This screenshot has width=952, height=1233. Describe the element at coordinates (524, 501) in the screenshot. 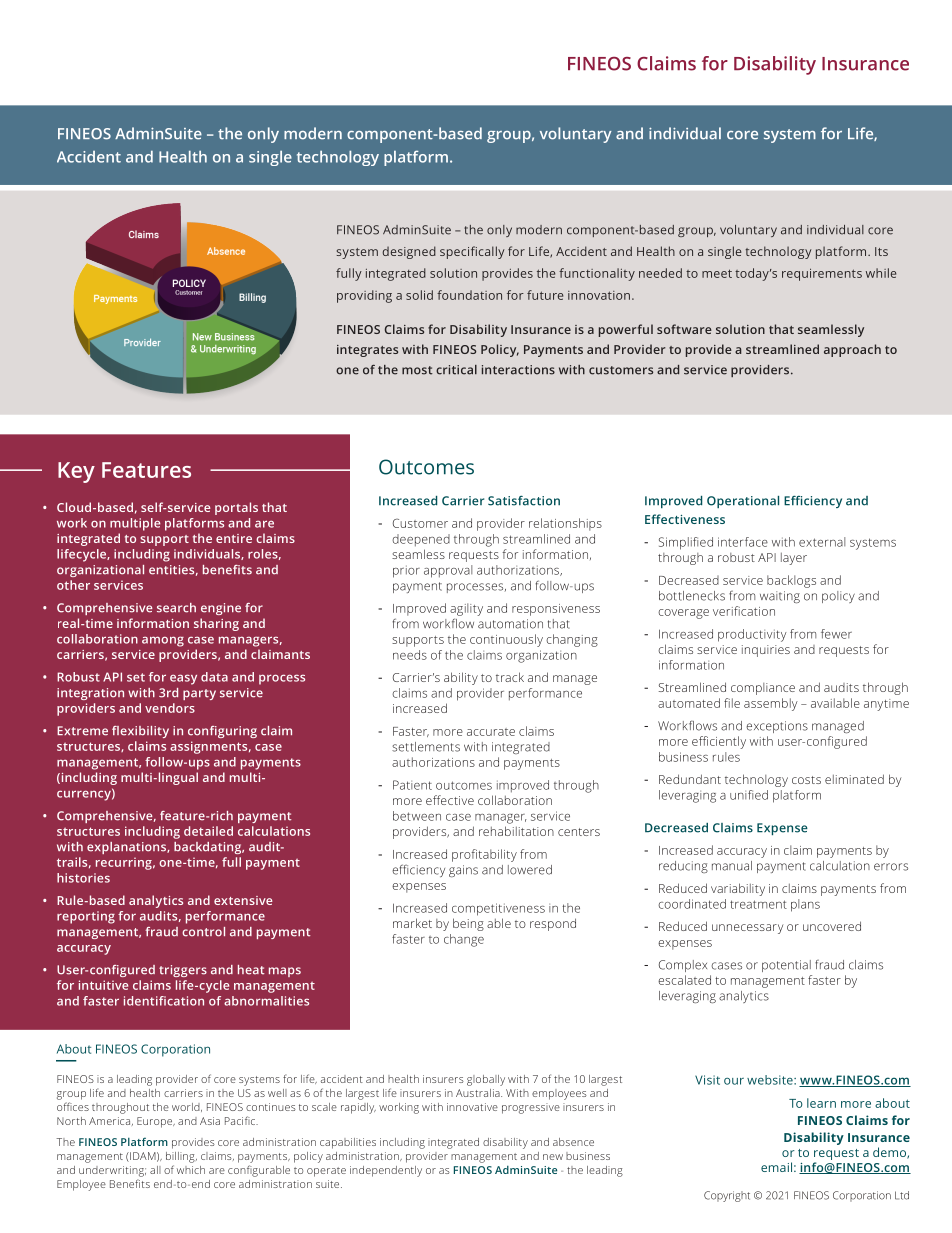

I see `Satisfaction` at that location.
